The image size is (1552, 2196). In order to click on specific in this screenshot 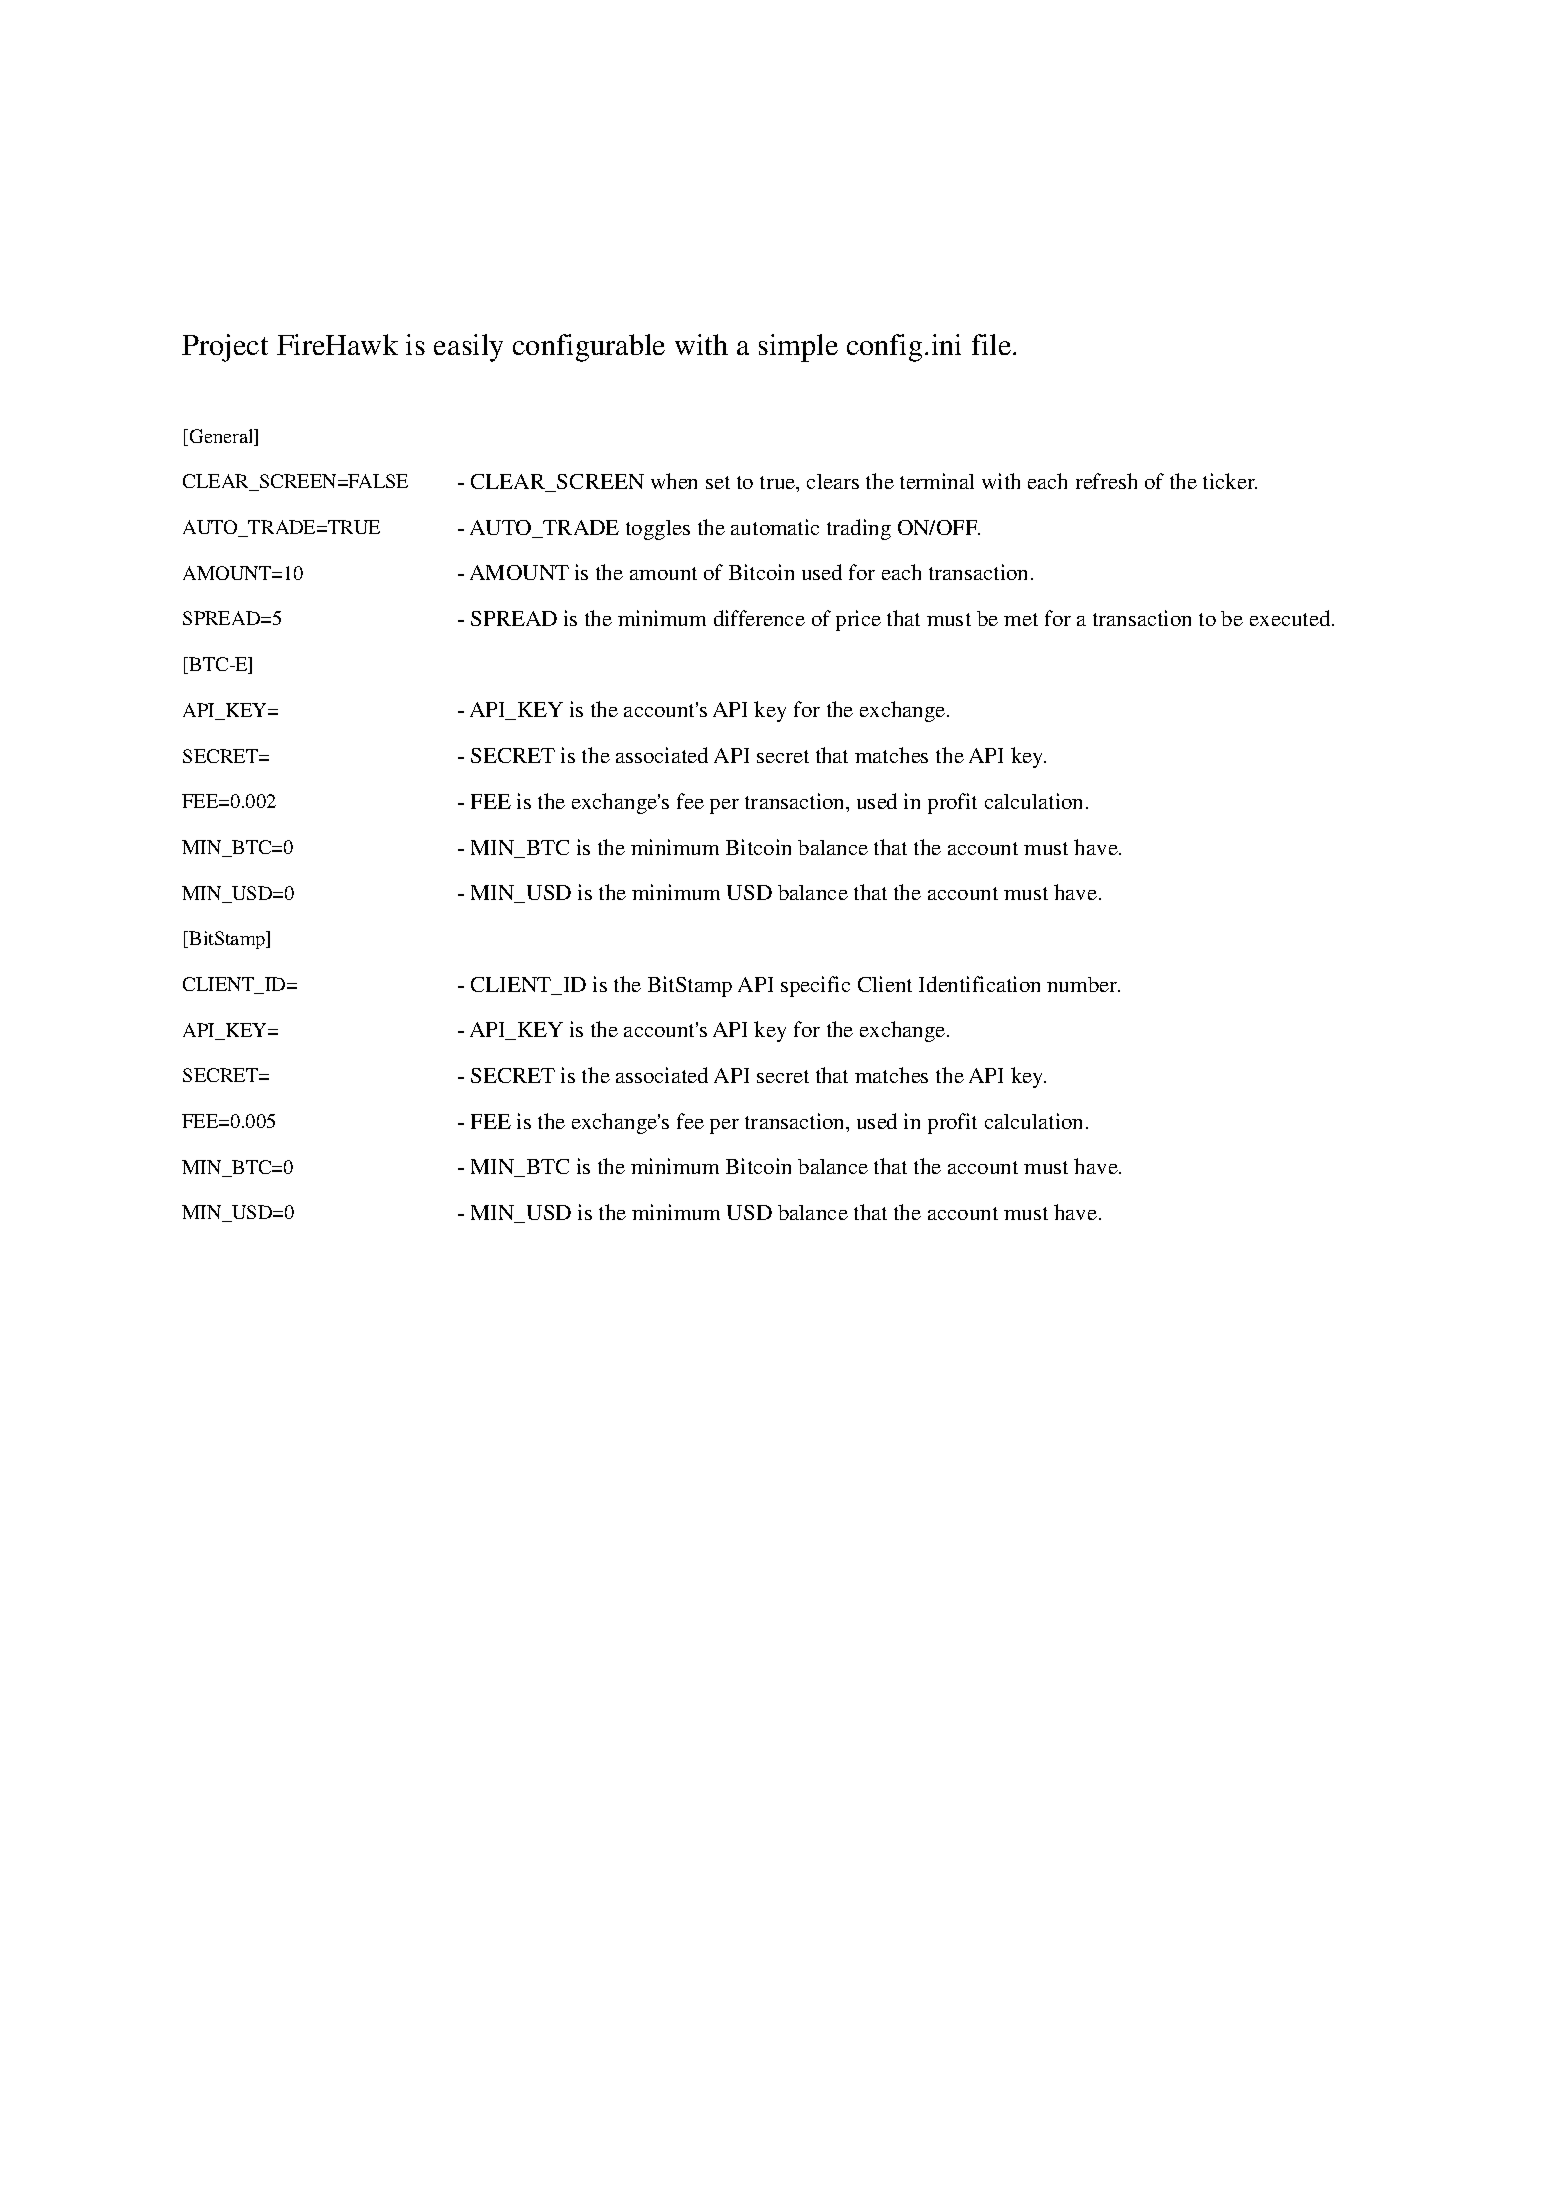, I will do `click(815, 986)`.
